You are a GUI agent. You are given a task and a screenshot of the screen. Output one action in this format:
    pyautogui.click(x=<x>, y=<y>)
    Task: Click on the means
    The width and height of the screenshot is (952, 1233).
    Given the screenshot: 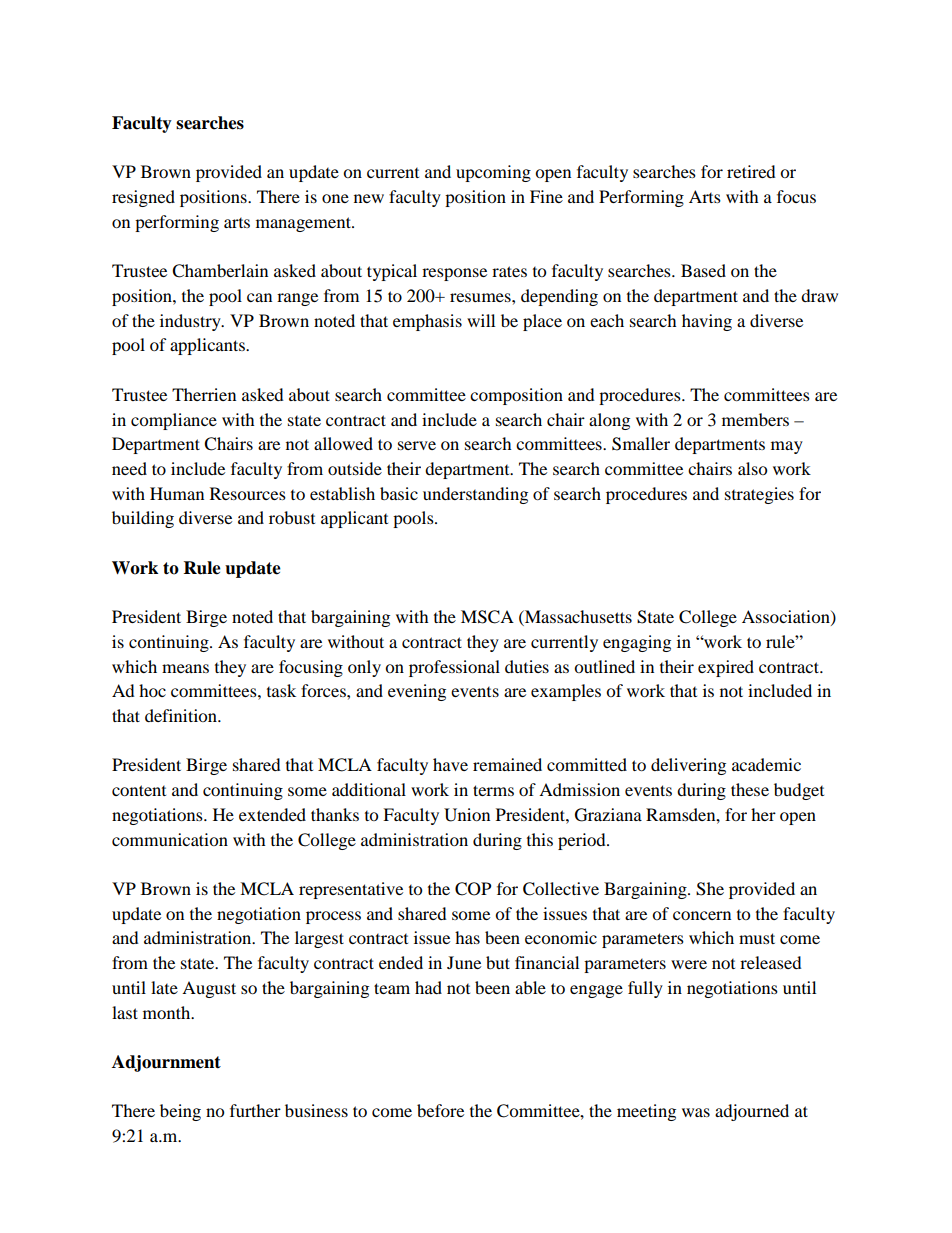 What is the action you would take?
    pyautogui.click(x=185, y=668)
